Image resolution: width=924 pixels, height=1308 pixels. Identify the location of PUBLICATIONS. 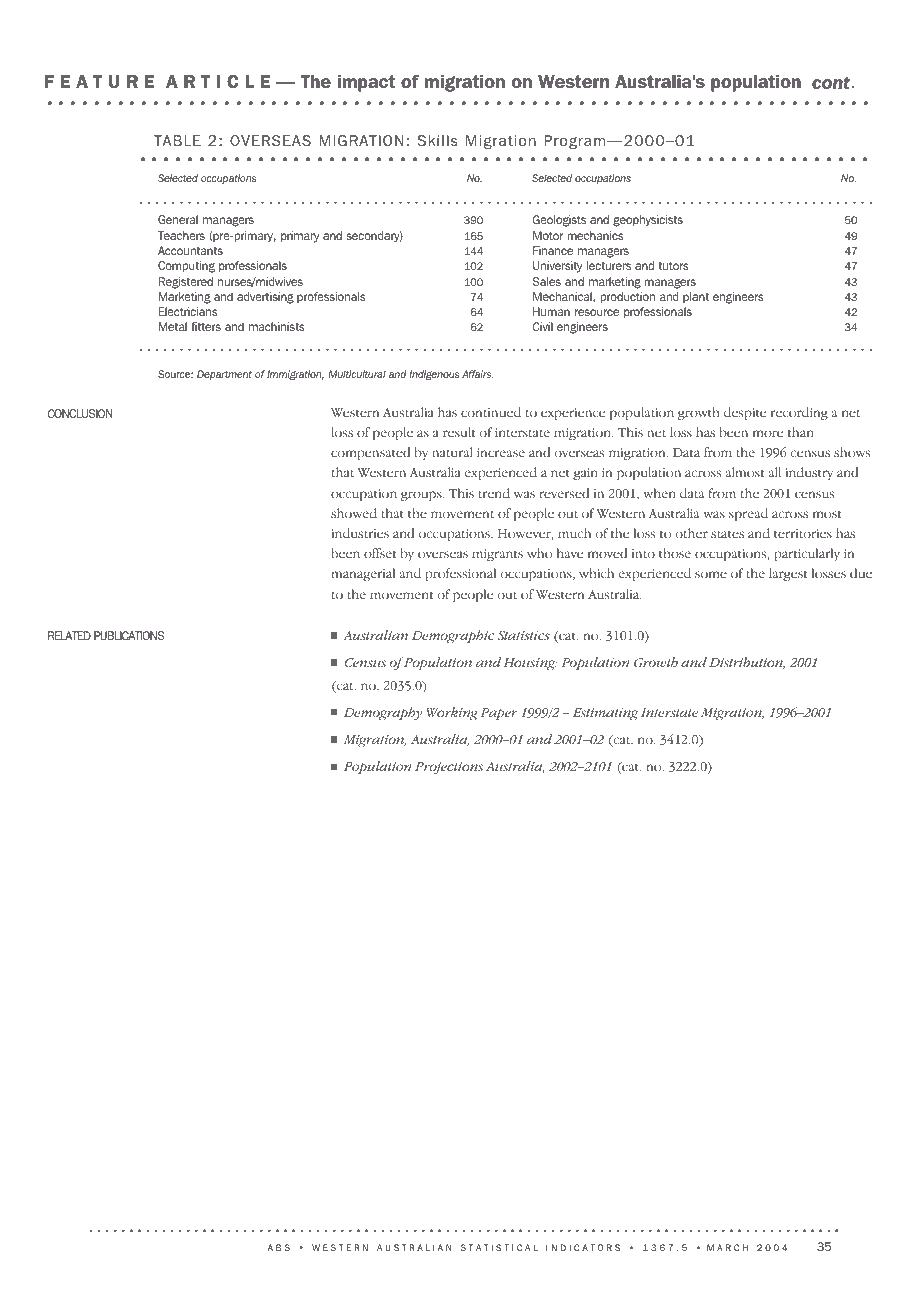
(129, 635).
